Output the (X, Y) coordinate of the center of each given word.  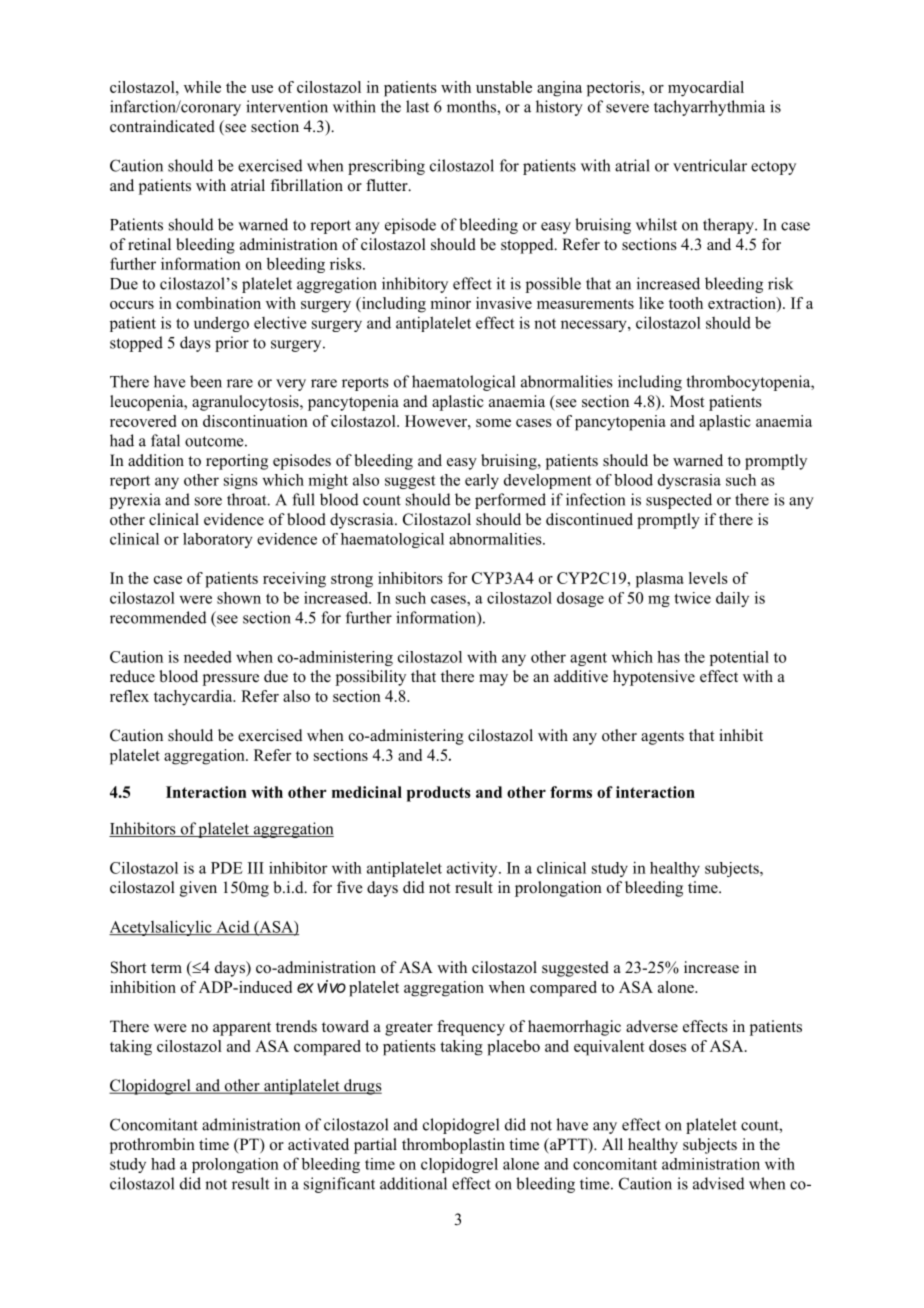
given (198, 889)
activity (473, 869)
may (493, 680)
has (668, 657)
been (206, 381)
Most (687, 401)
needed (208, 657)
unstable (504, 87)
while (202, 87)
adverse (652, 1026)
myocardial (706, 89)
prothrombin (152, 1146)
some (493, 423)
